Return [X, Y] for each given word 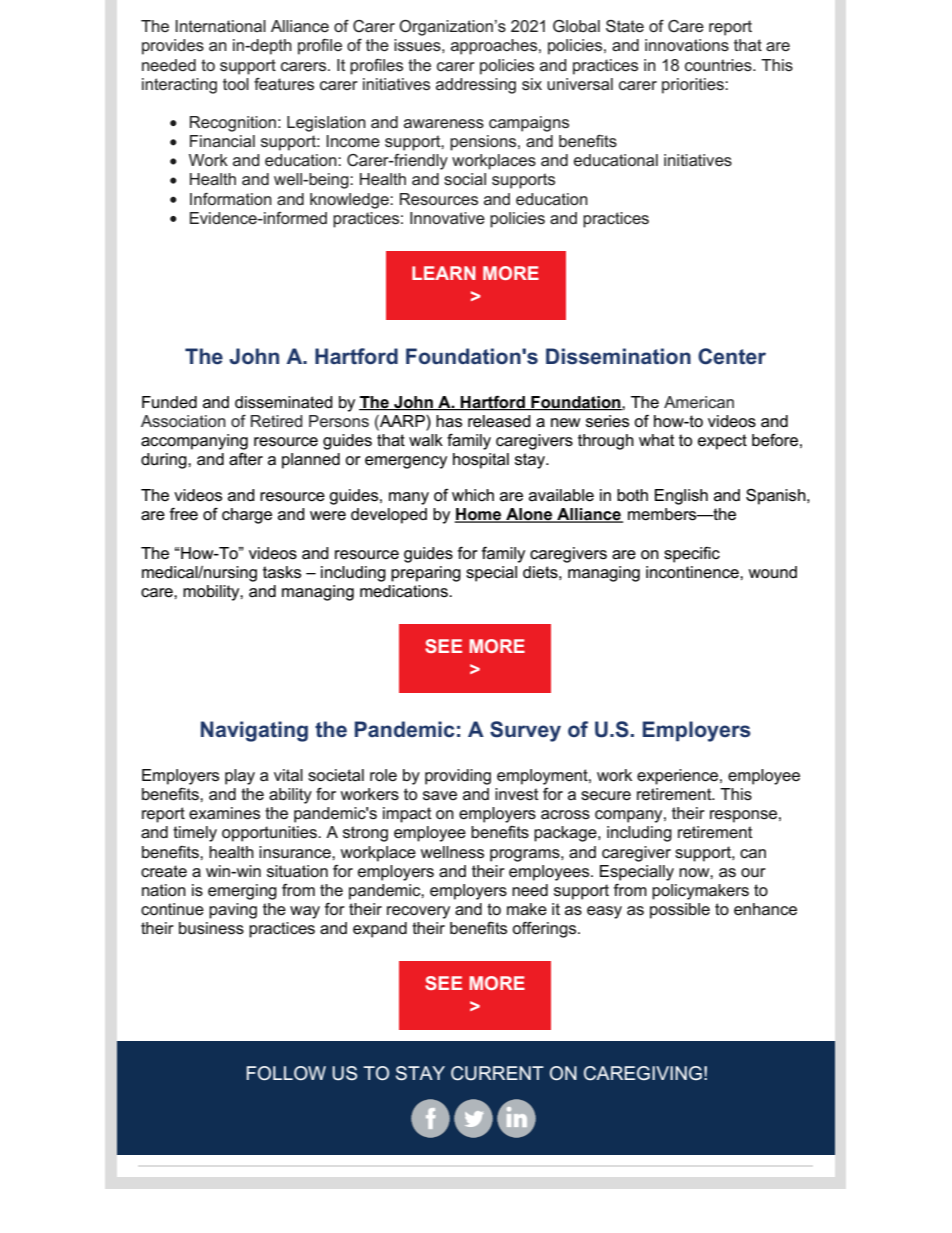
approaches [495, 47]
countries [719, 65]
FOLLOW [286, 1073]
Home [479, 515]
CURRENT [497, 1073]
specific [692, 555]
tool [236, 84]
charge [247, 516]
